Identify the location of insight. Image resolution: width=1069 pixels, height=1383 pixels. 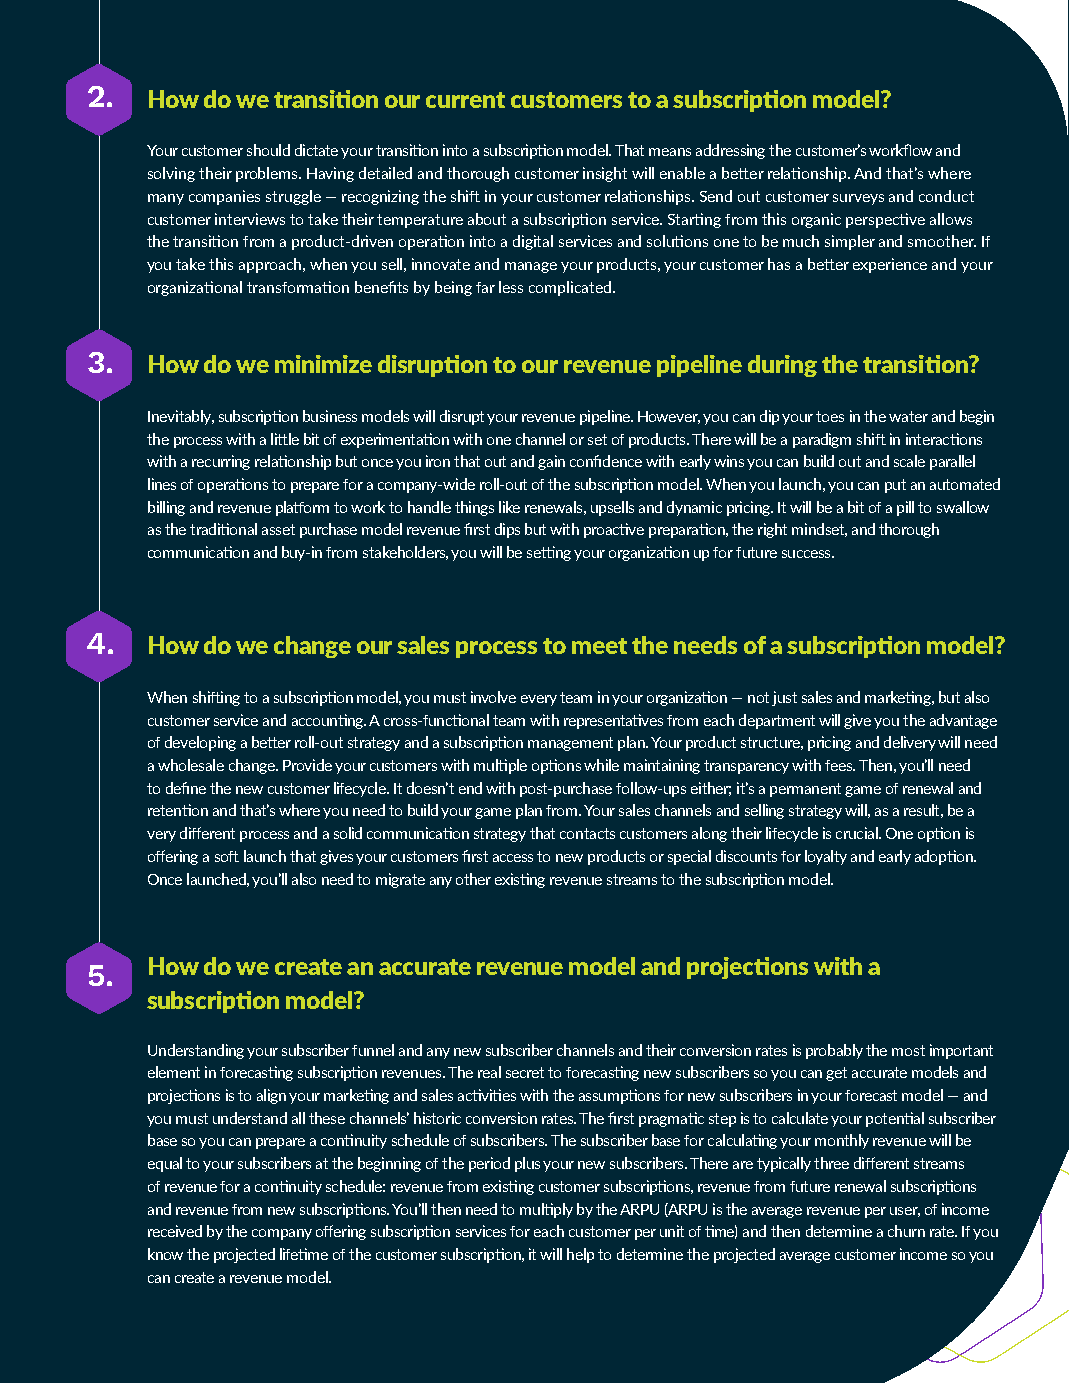
(605, 174).
